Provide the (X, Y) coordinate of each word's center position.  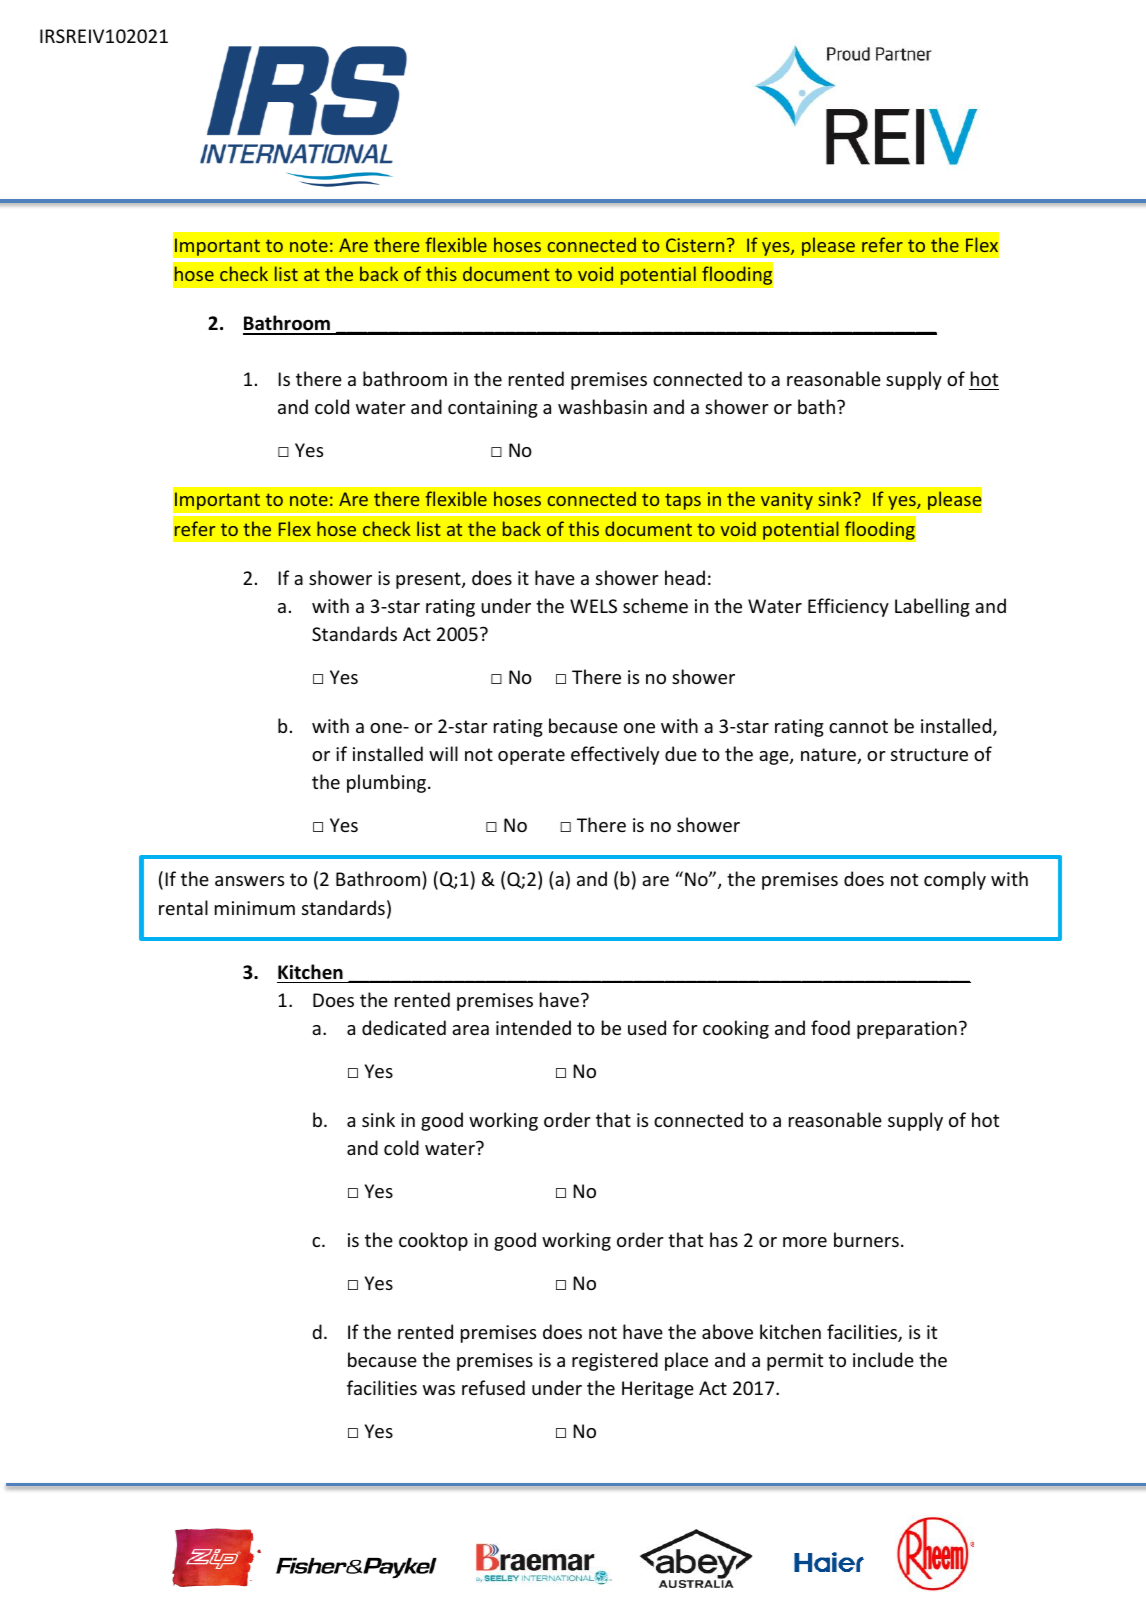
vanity (786, 501)
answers (249, 881)
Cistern (695, 245)
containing (493, 409)
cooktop (433, 1241)
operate (531, 756)
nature (829, 756)
